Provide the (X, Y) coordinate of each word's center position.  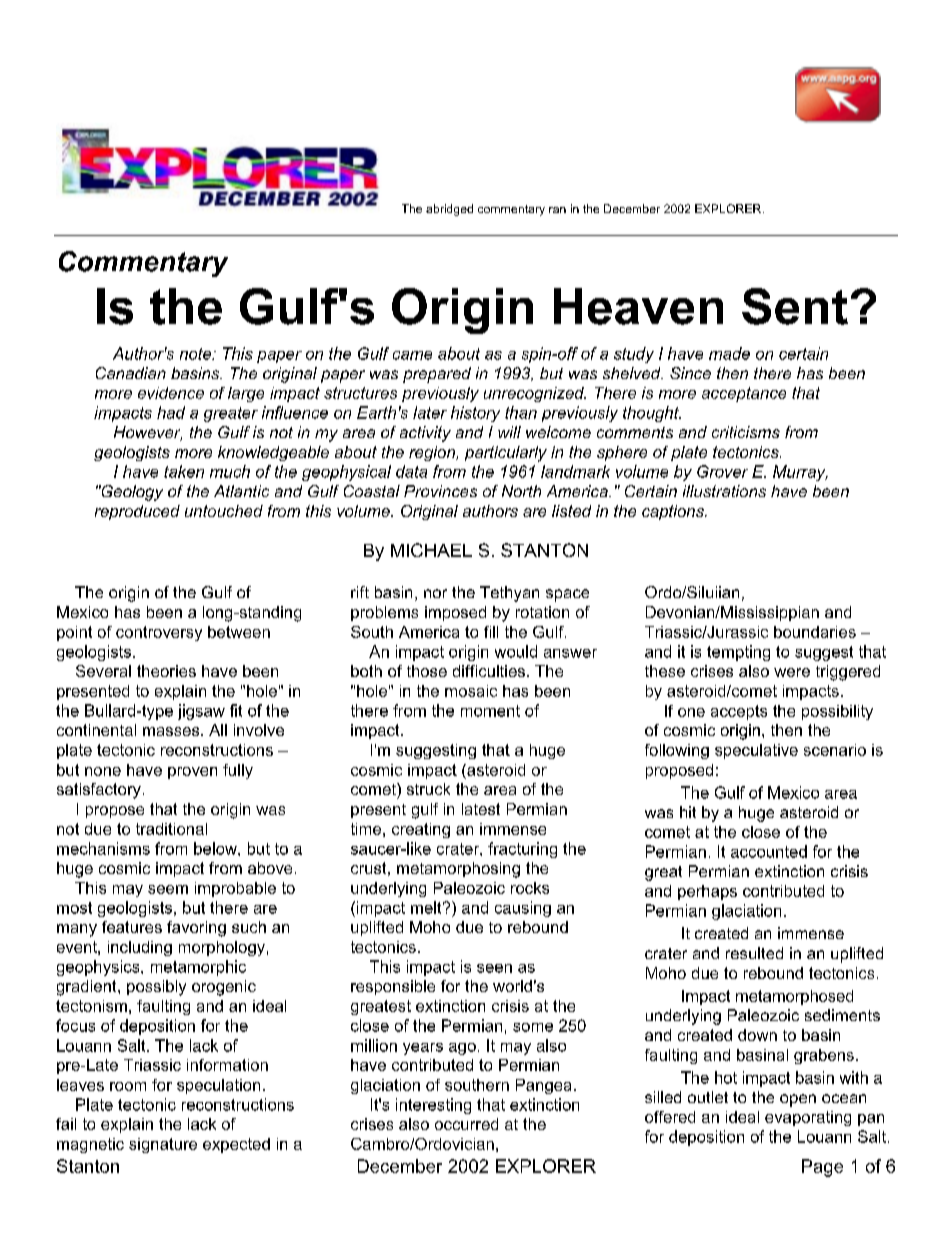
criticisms (746, 432)
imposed (455, 613)
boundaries (815, 632)
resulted (754, 953)
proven (192, 773)
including (140, 948)
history (475, 414)
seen (494, 968)
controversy (159, 633)
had (171, 412)
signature (163, 1145)
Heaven (638, 306)
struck (428, 789)
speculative (756, 751)
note (197, 354)
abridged (449, 210)
